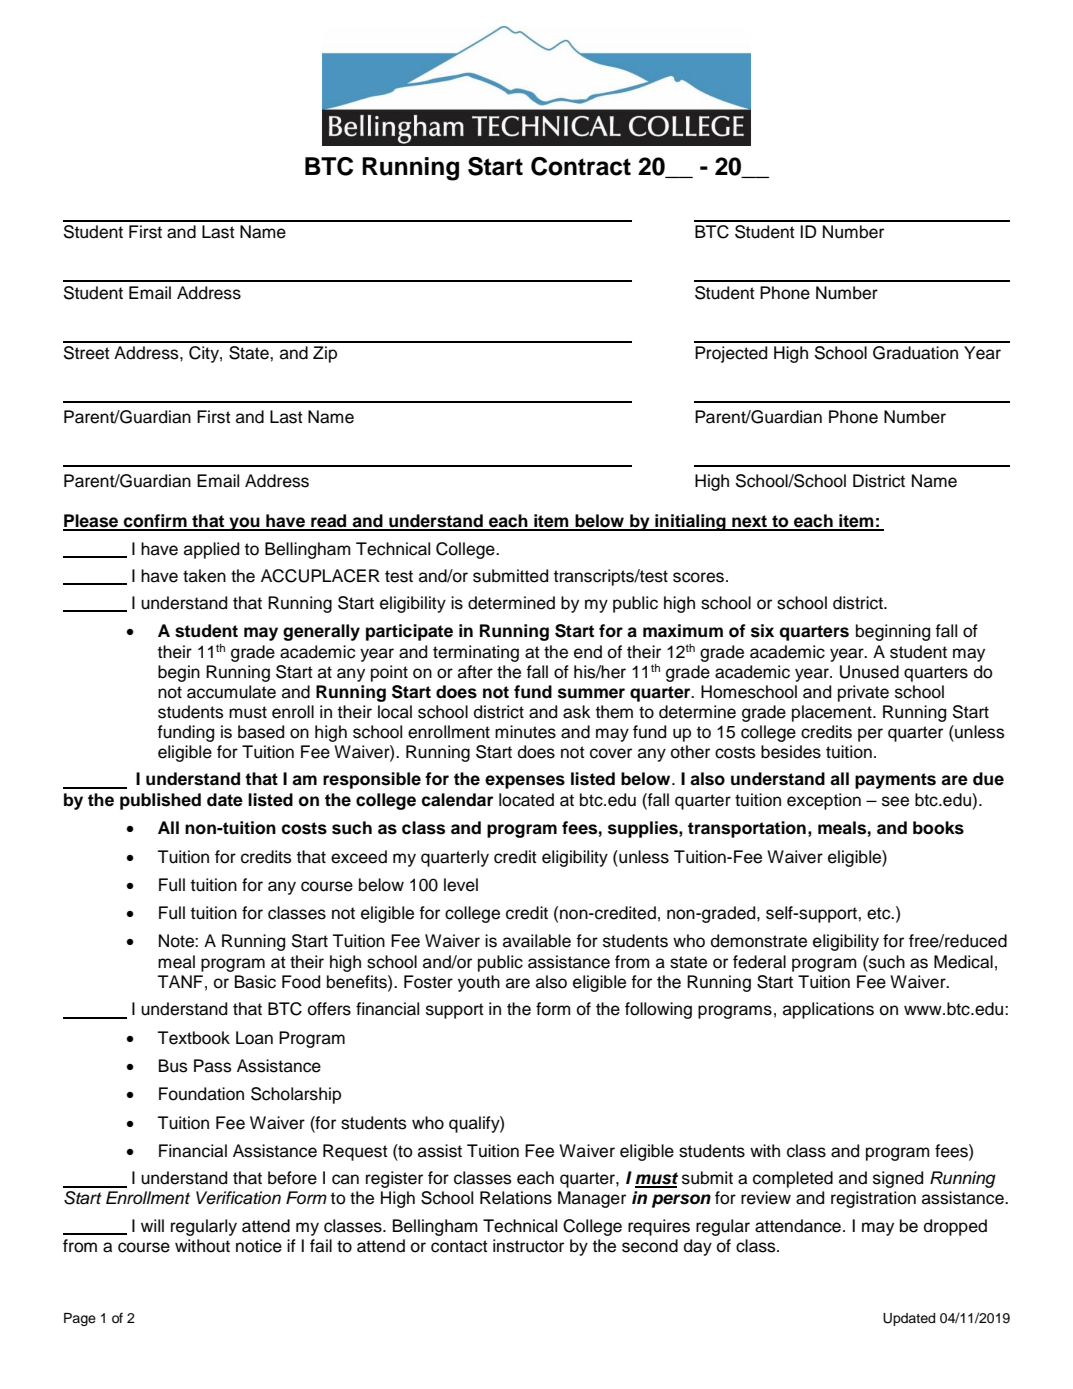  What do you see at coordinates (581, 166) in the screenshot?
I see `Contract` at bounding box center [581, 166].
